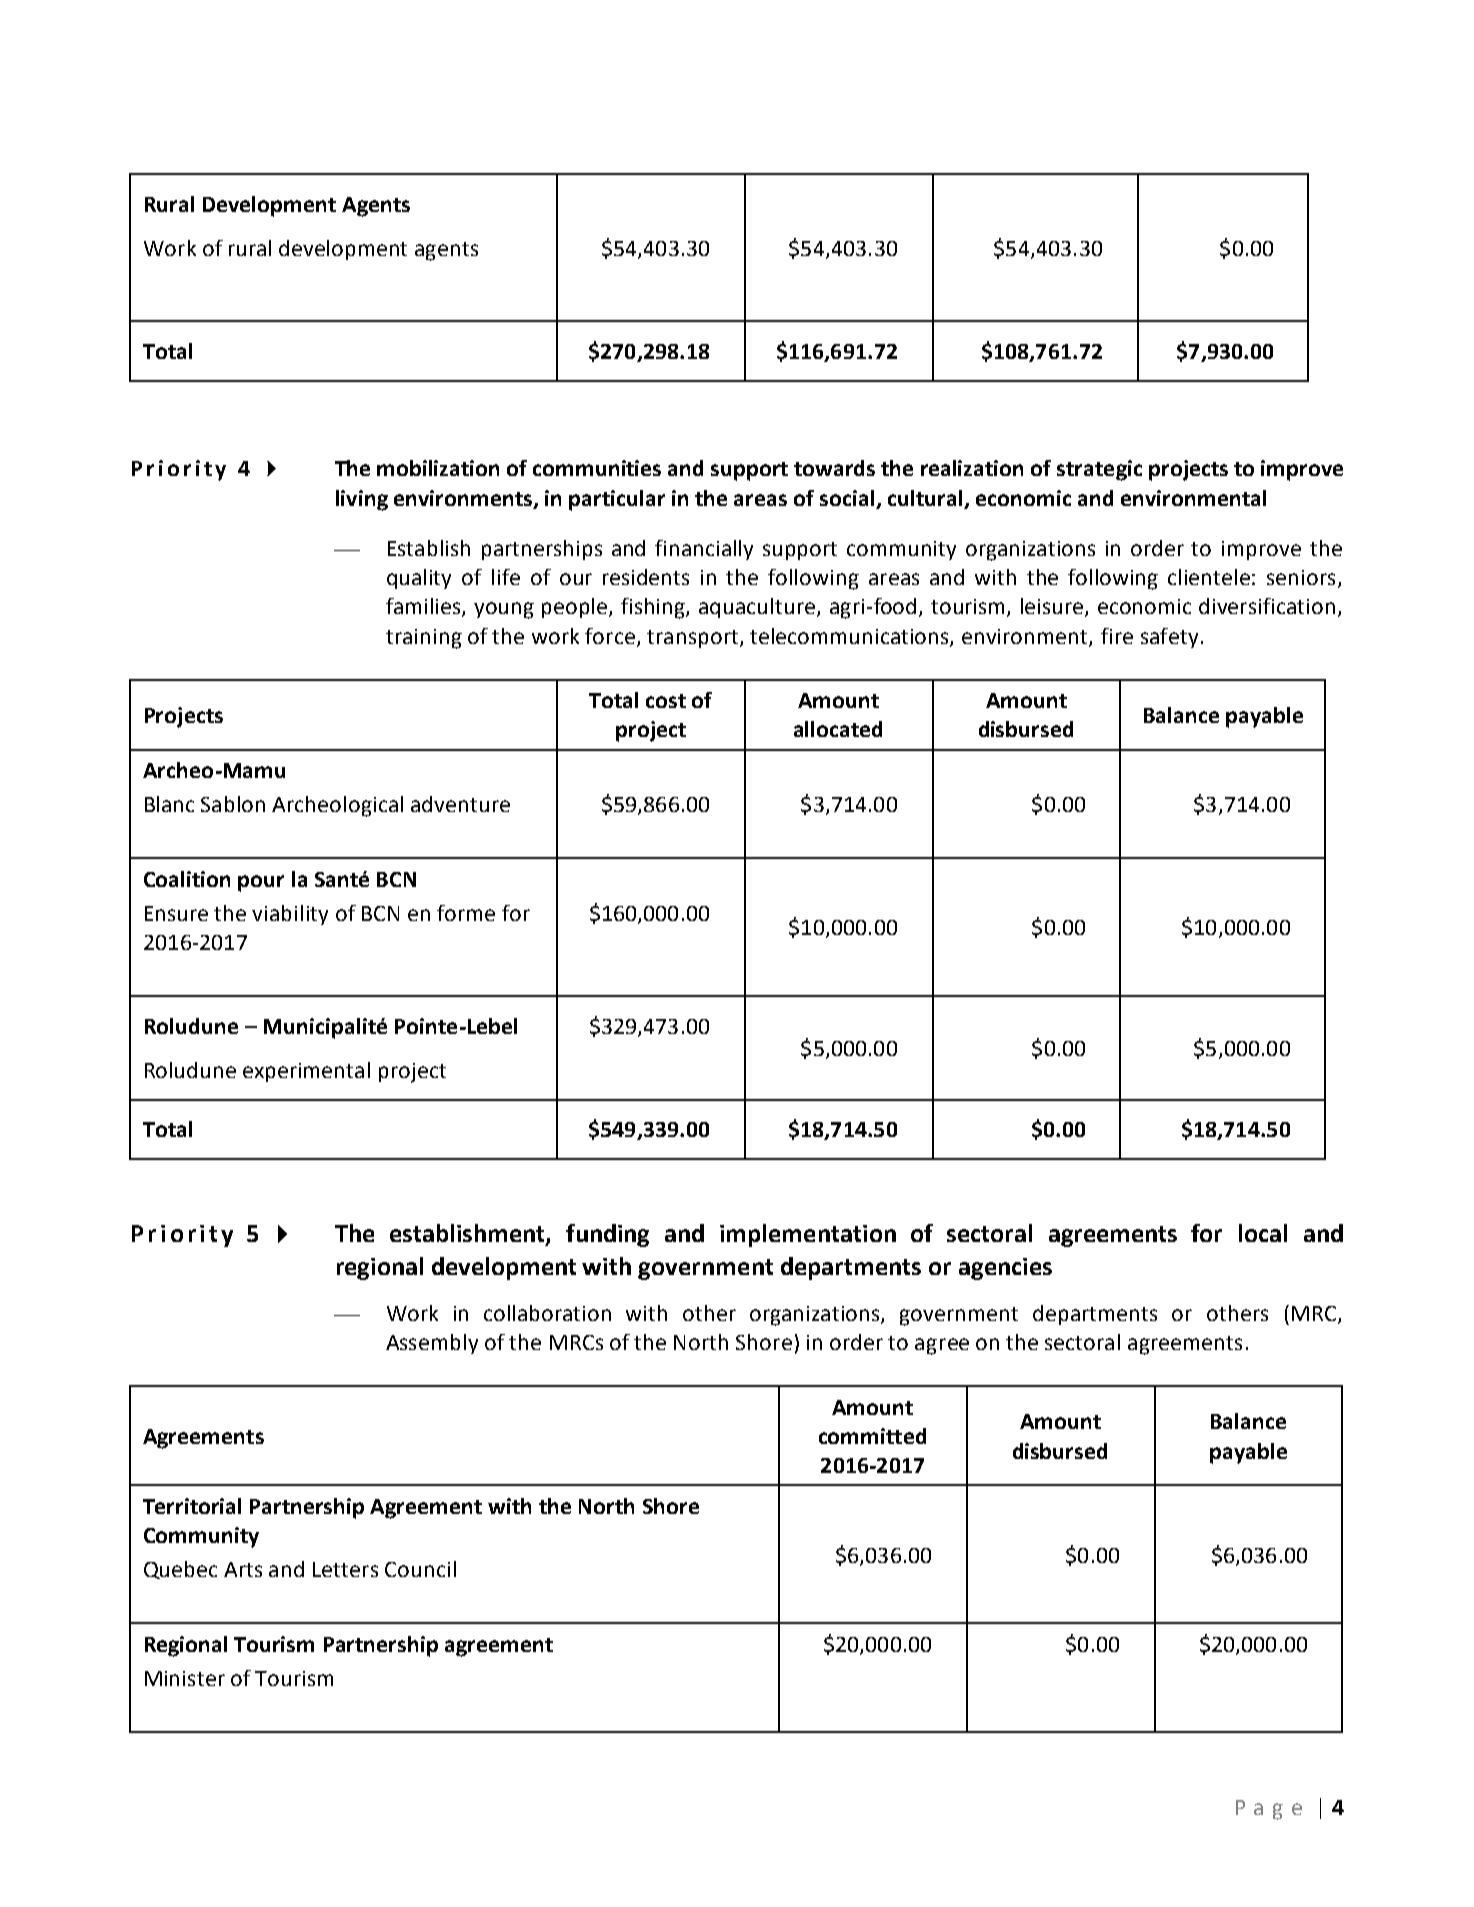  Describe the element at coordinates (704, 550) in the document. I see `financially` at that location.
